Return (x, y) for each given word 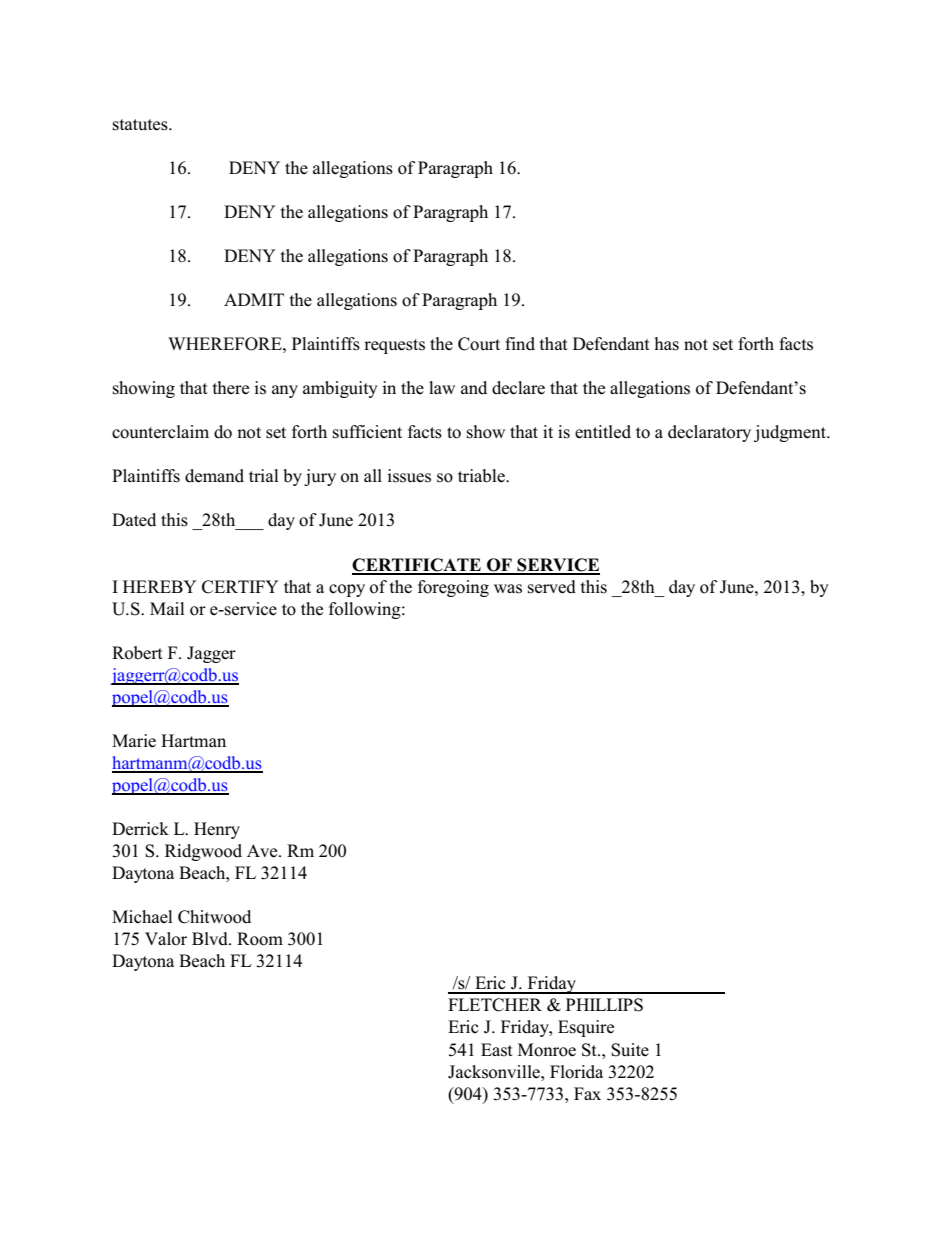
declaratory (709, 433)
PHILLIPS (604, 1005)
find (520, 344)
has (667, 344)
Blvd (211, 939)
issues (409, 476)
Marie (134, 741)
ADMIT (254, 299)
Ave (263, 851)
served (552, 587)
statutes (141, 125)
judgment (791, 433)
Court (479, 344)
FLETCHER (495, 1005)
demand (214, 476)
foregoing (453, 588)
